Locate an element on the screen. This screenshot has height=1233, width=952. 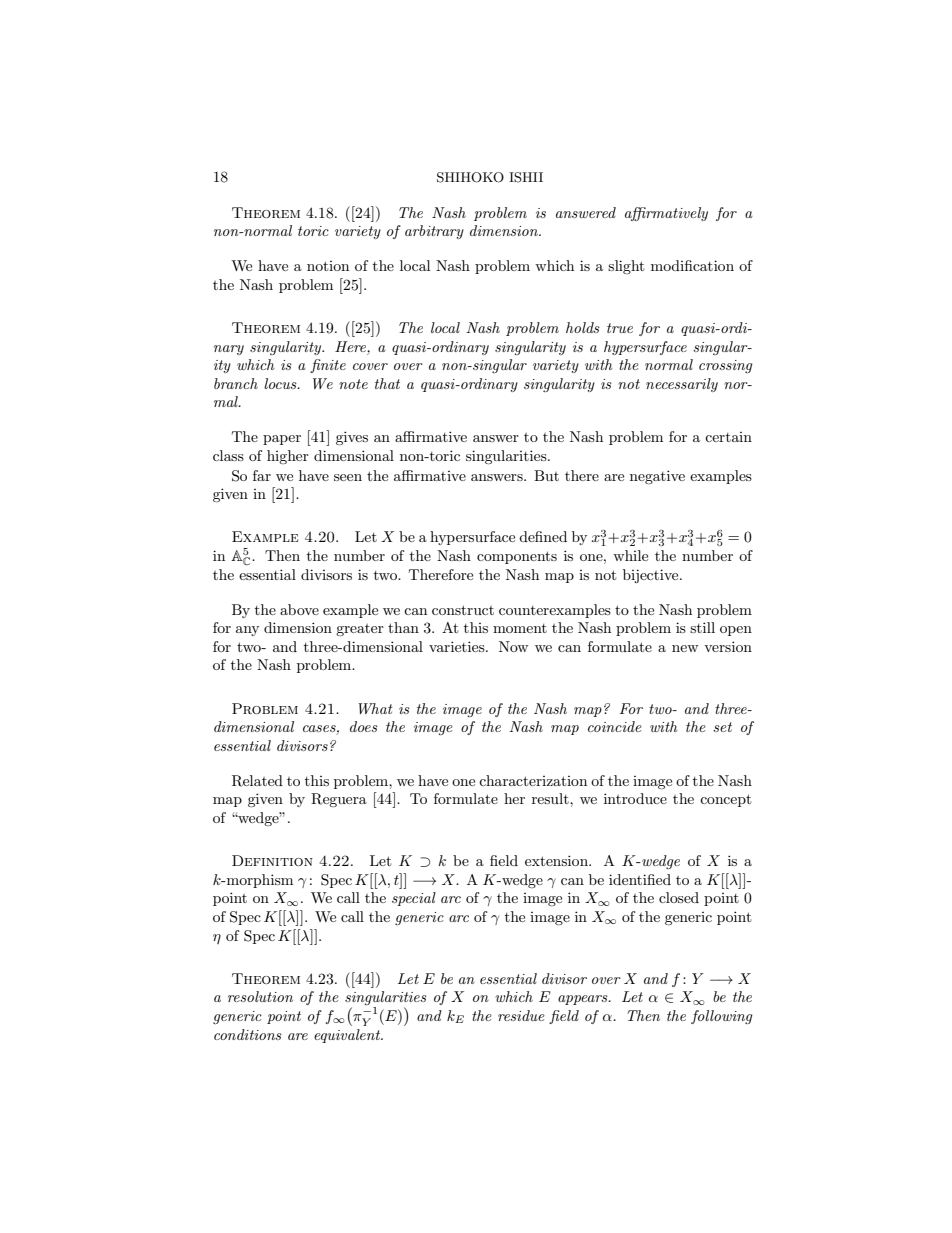
set is located at coordinates (722, 727).
